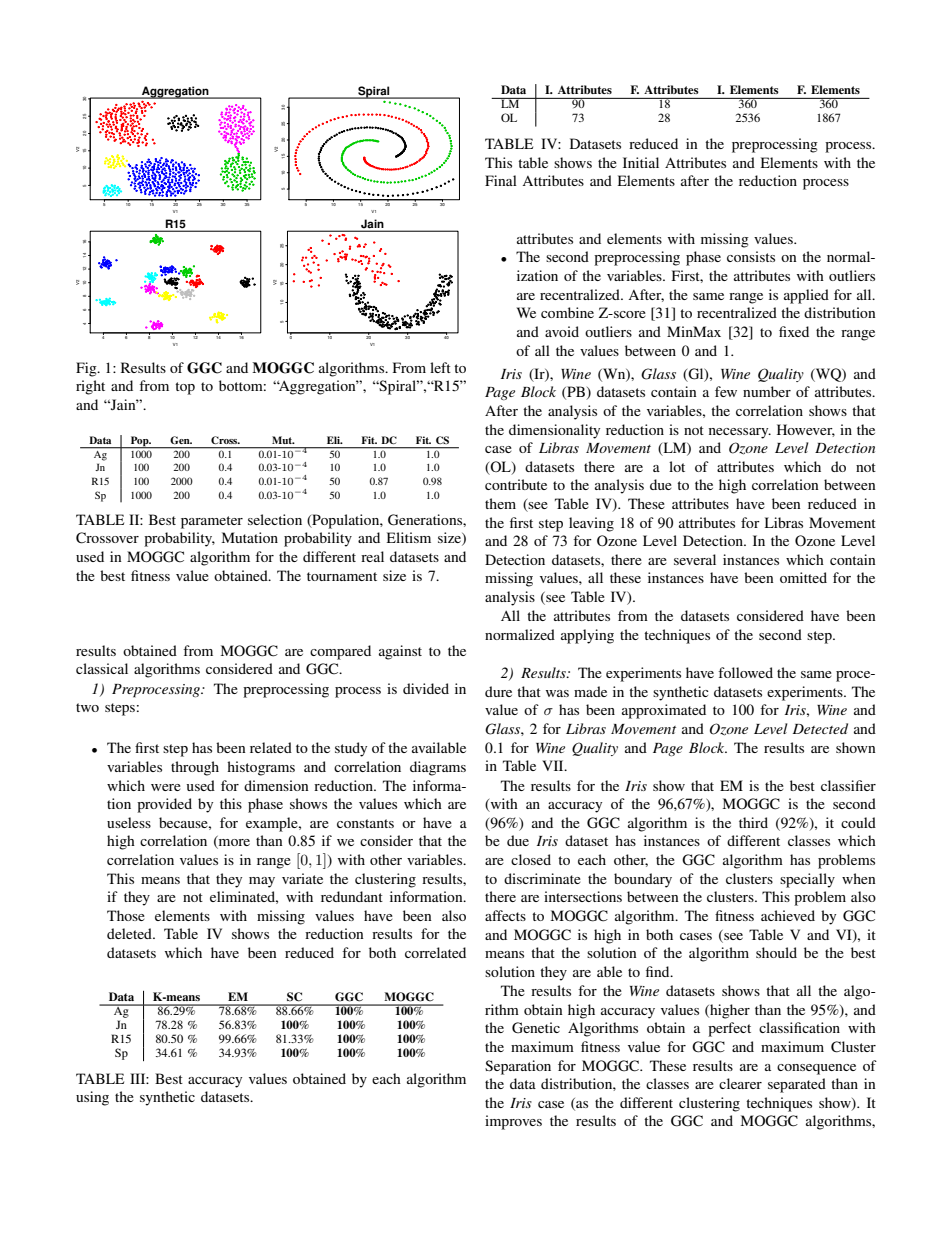  What do you see at coordinates (212, 522) in the document?
I see `parameter` at bounding box center [212, 522].
